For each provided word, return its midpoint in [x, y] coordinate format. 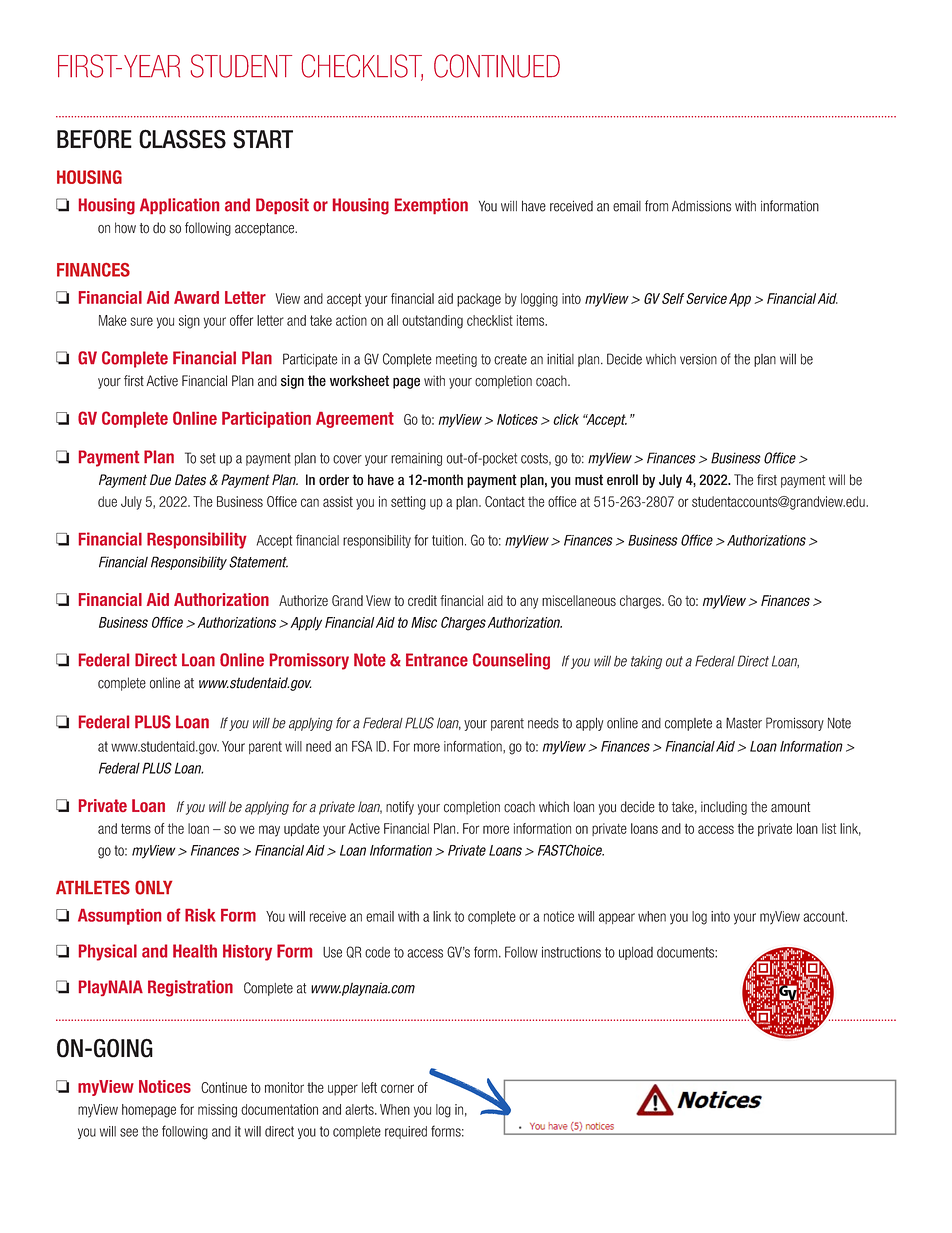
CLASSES [182, 139]
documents [686, 952]
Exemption [431, 206]
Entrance [437, 660]
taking [646, 662]
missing [217, 1111]
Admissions [701, 206]
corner [397, 1088]
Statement [258, 562]
